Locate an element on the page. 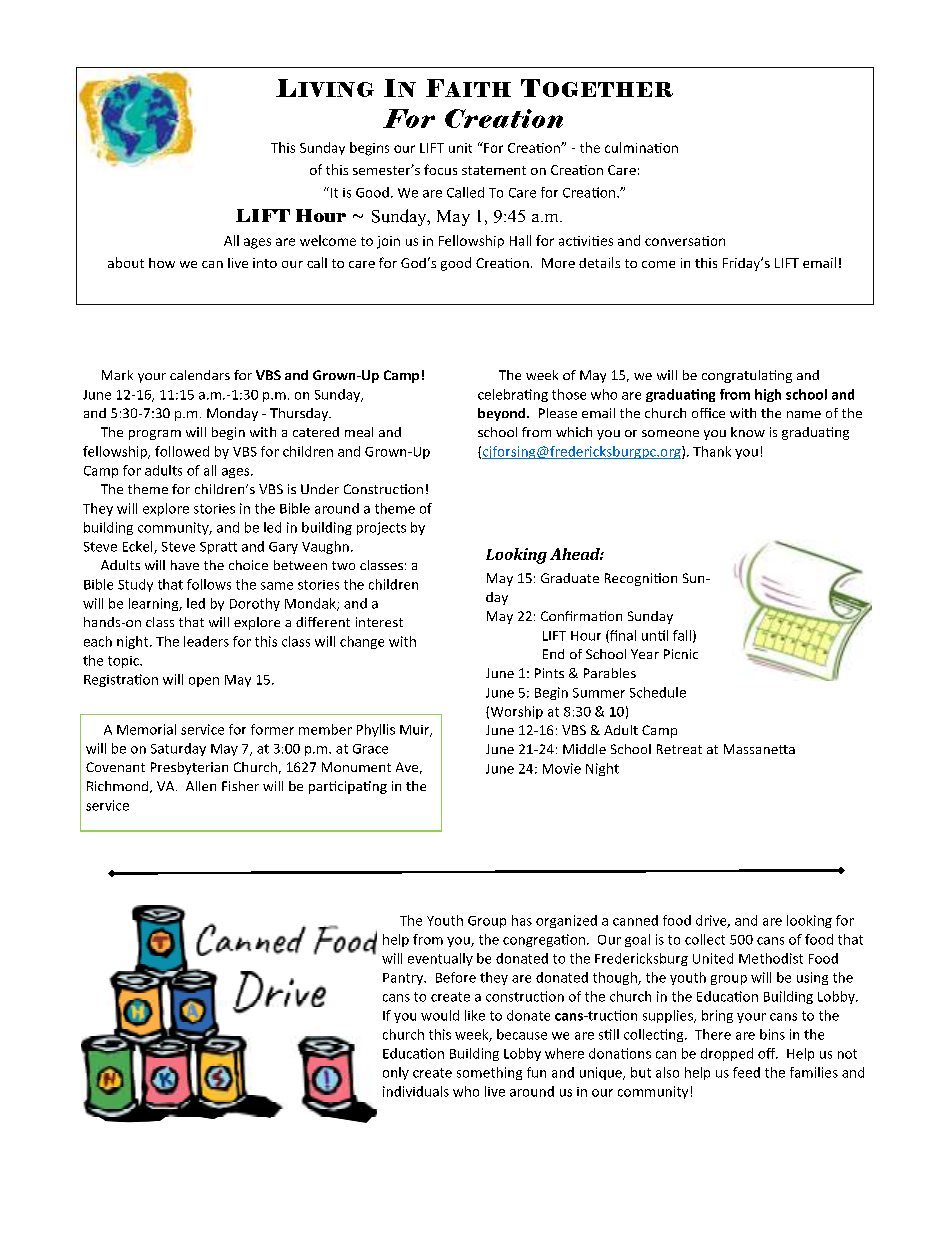 The height and width of the page is (1233, 952). only is located at coordinates (396, 1073).
